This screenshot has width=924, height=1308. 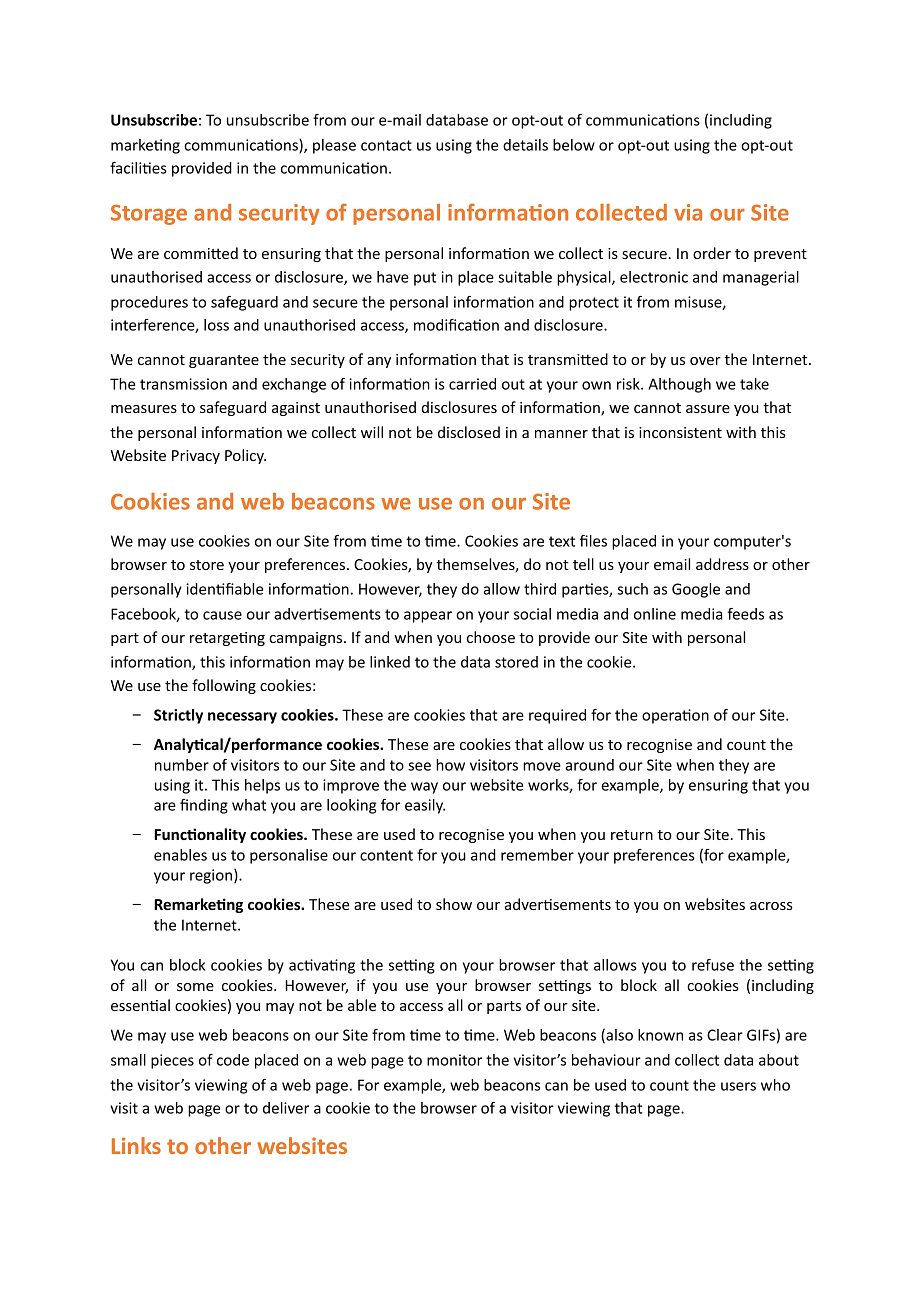 I want to click on Storage, so click(x=149, y=214).
